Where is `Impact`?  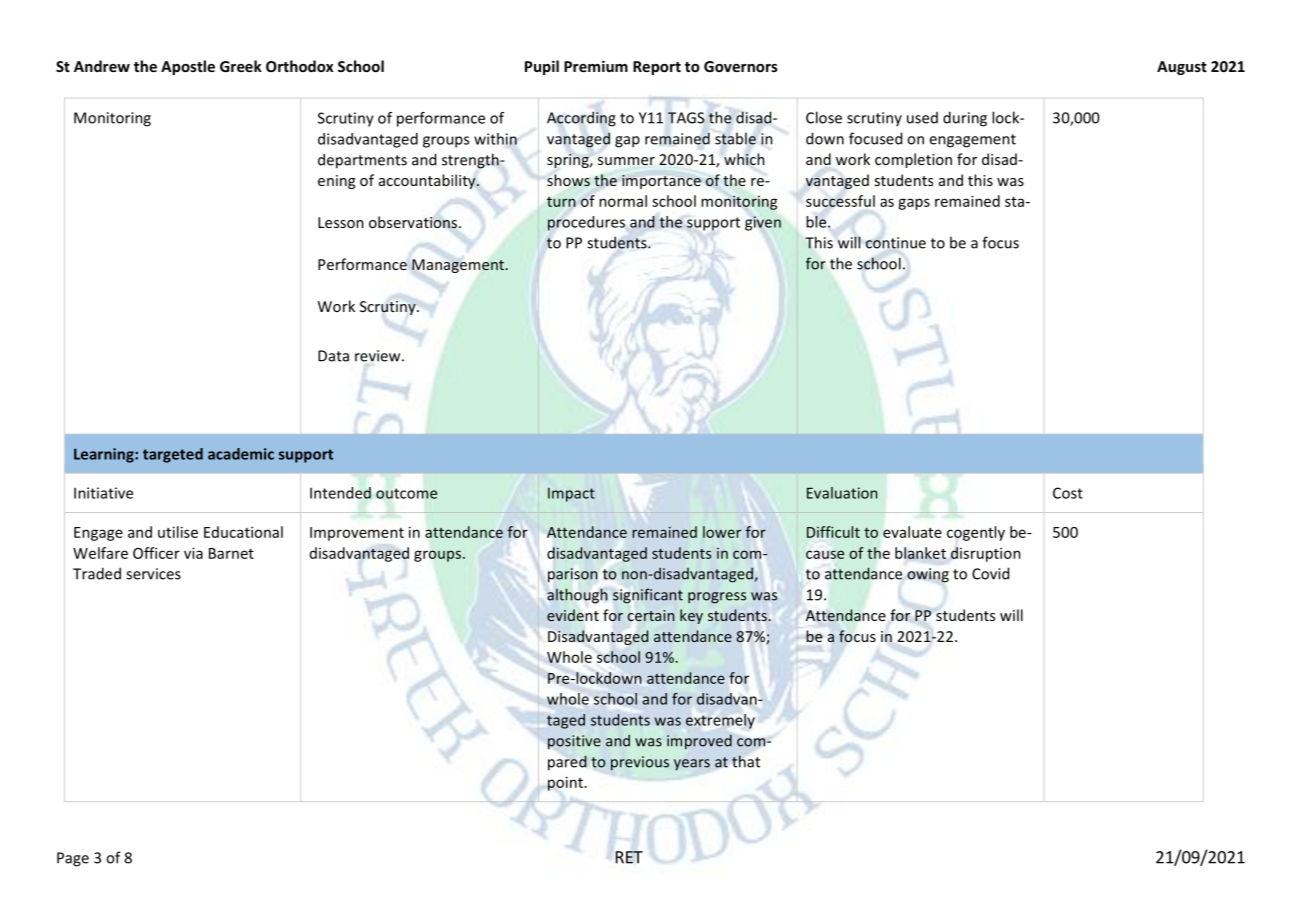 Impact is located at coordinates (571, 495).
